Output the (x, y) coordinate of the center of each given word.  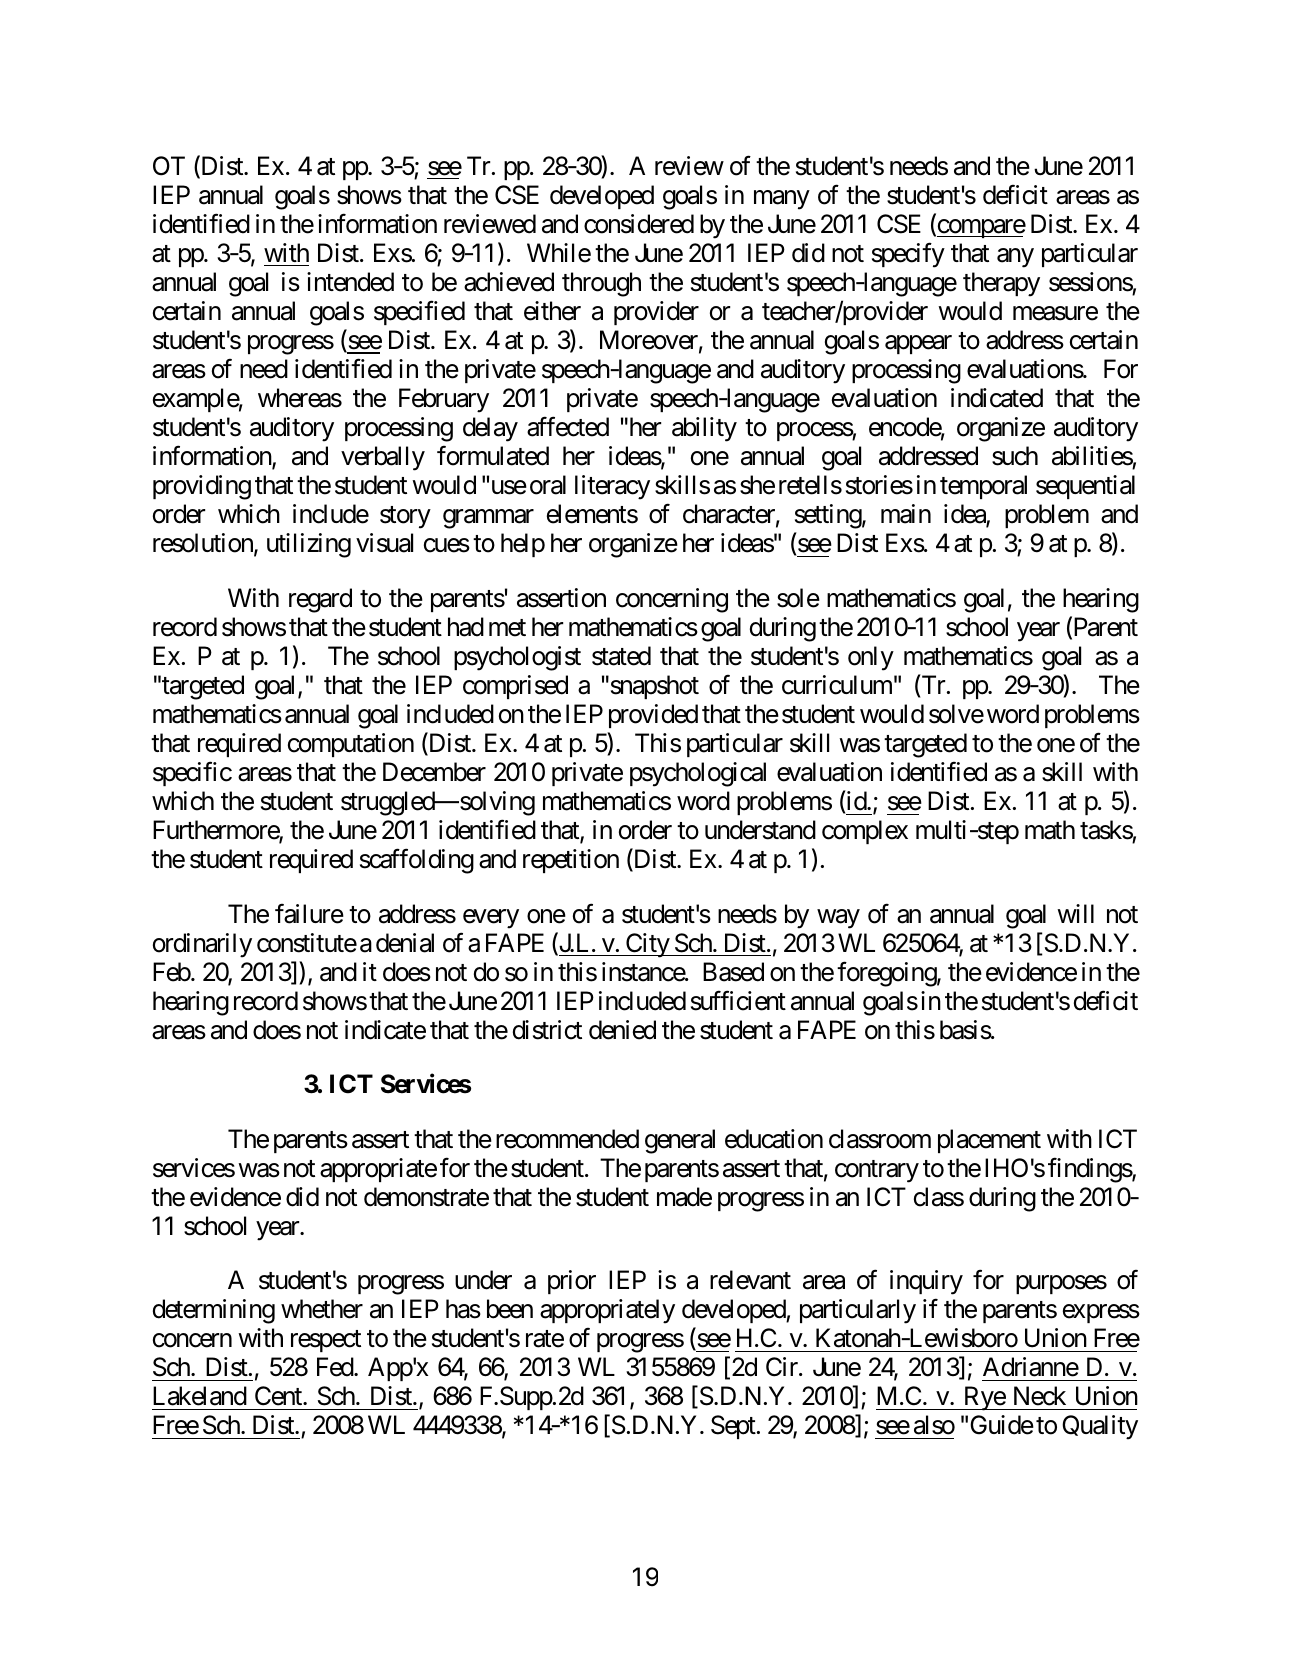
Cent (279, 1396)
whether (322, 1309)
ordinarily (202, 945)
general (680, 1141)
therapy (1001, 284)
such (1015, 456)
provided (653, 716)
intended (350, 282)
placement (989, 1141)
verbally (383, 458)
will (1075, 913)
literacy (612, 487)
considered (639, 224)
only (871, 658)
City (647, 945)
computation (351, 745)
